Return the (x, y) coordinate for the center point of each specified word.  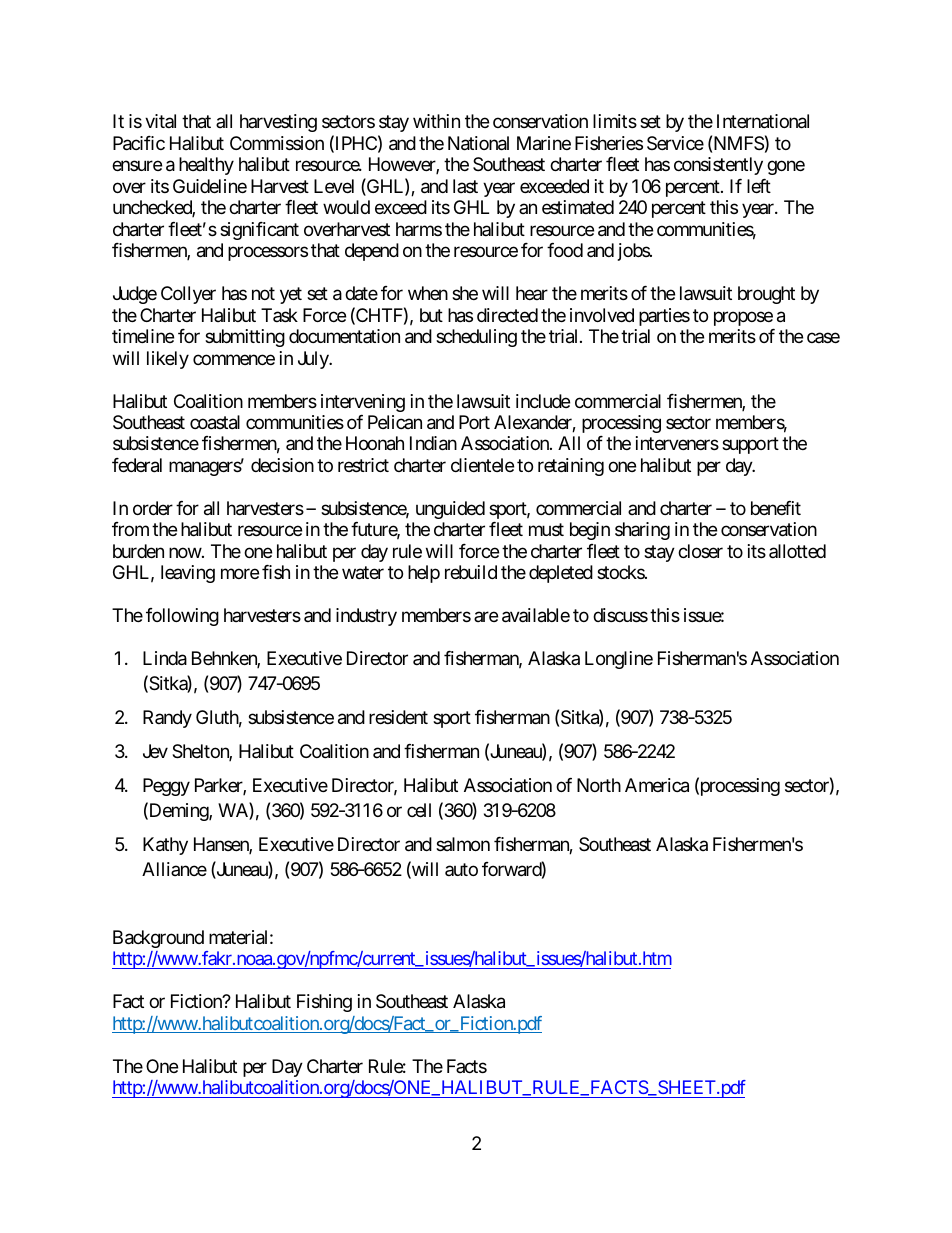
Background (158, 939)
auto (461, 869)
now (185, 553)
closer (700, 551)
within (436, 121)
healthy (206, 166)
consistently (718, 166)
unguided (450, 510)
